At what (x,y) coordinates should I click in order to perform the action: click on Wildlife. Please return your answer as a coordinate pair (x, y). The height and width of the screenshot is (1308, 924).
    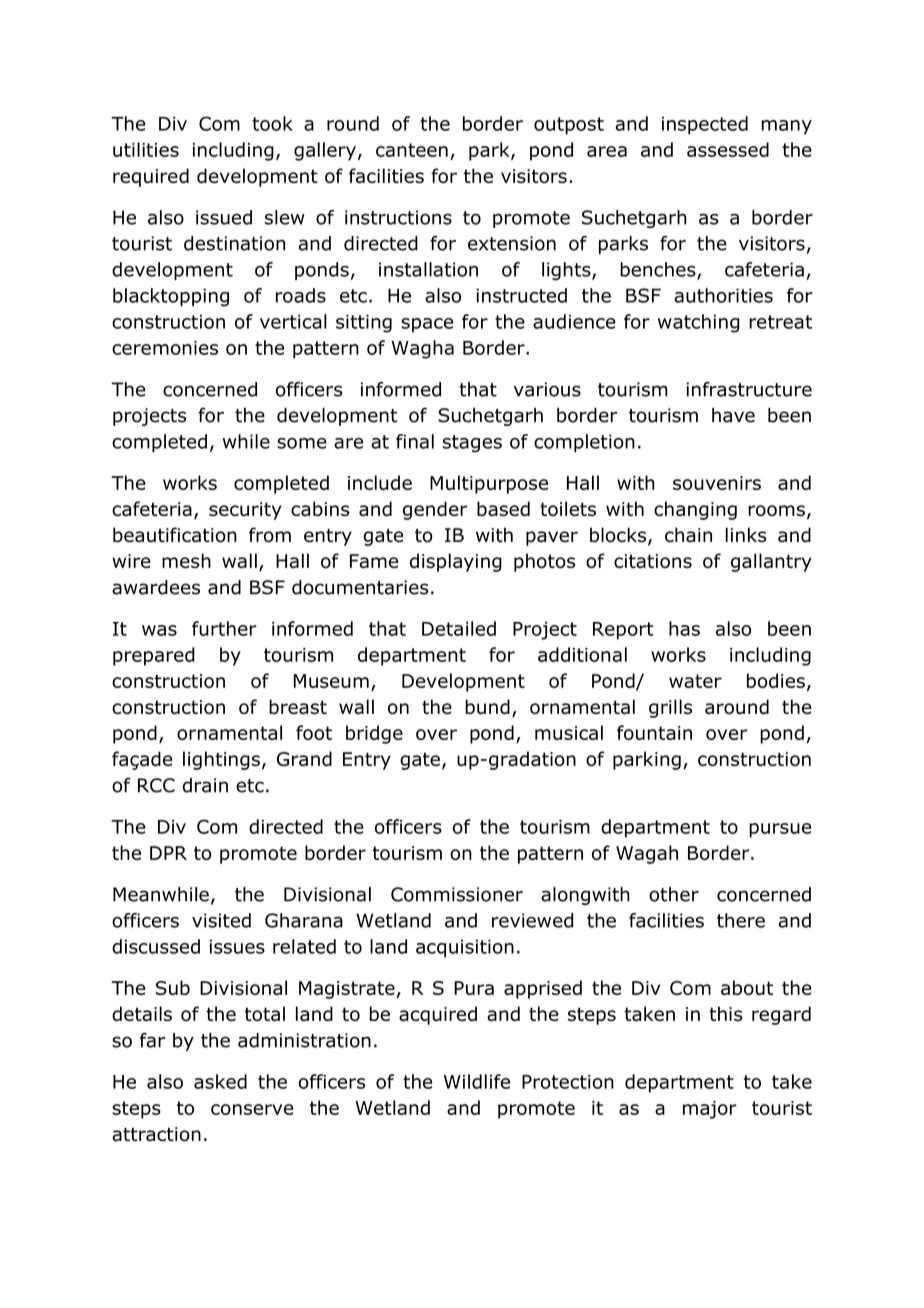
    Looking at the image, I should click on (477, 1081).
